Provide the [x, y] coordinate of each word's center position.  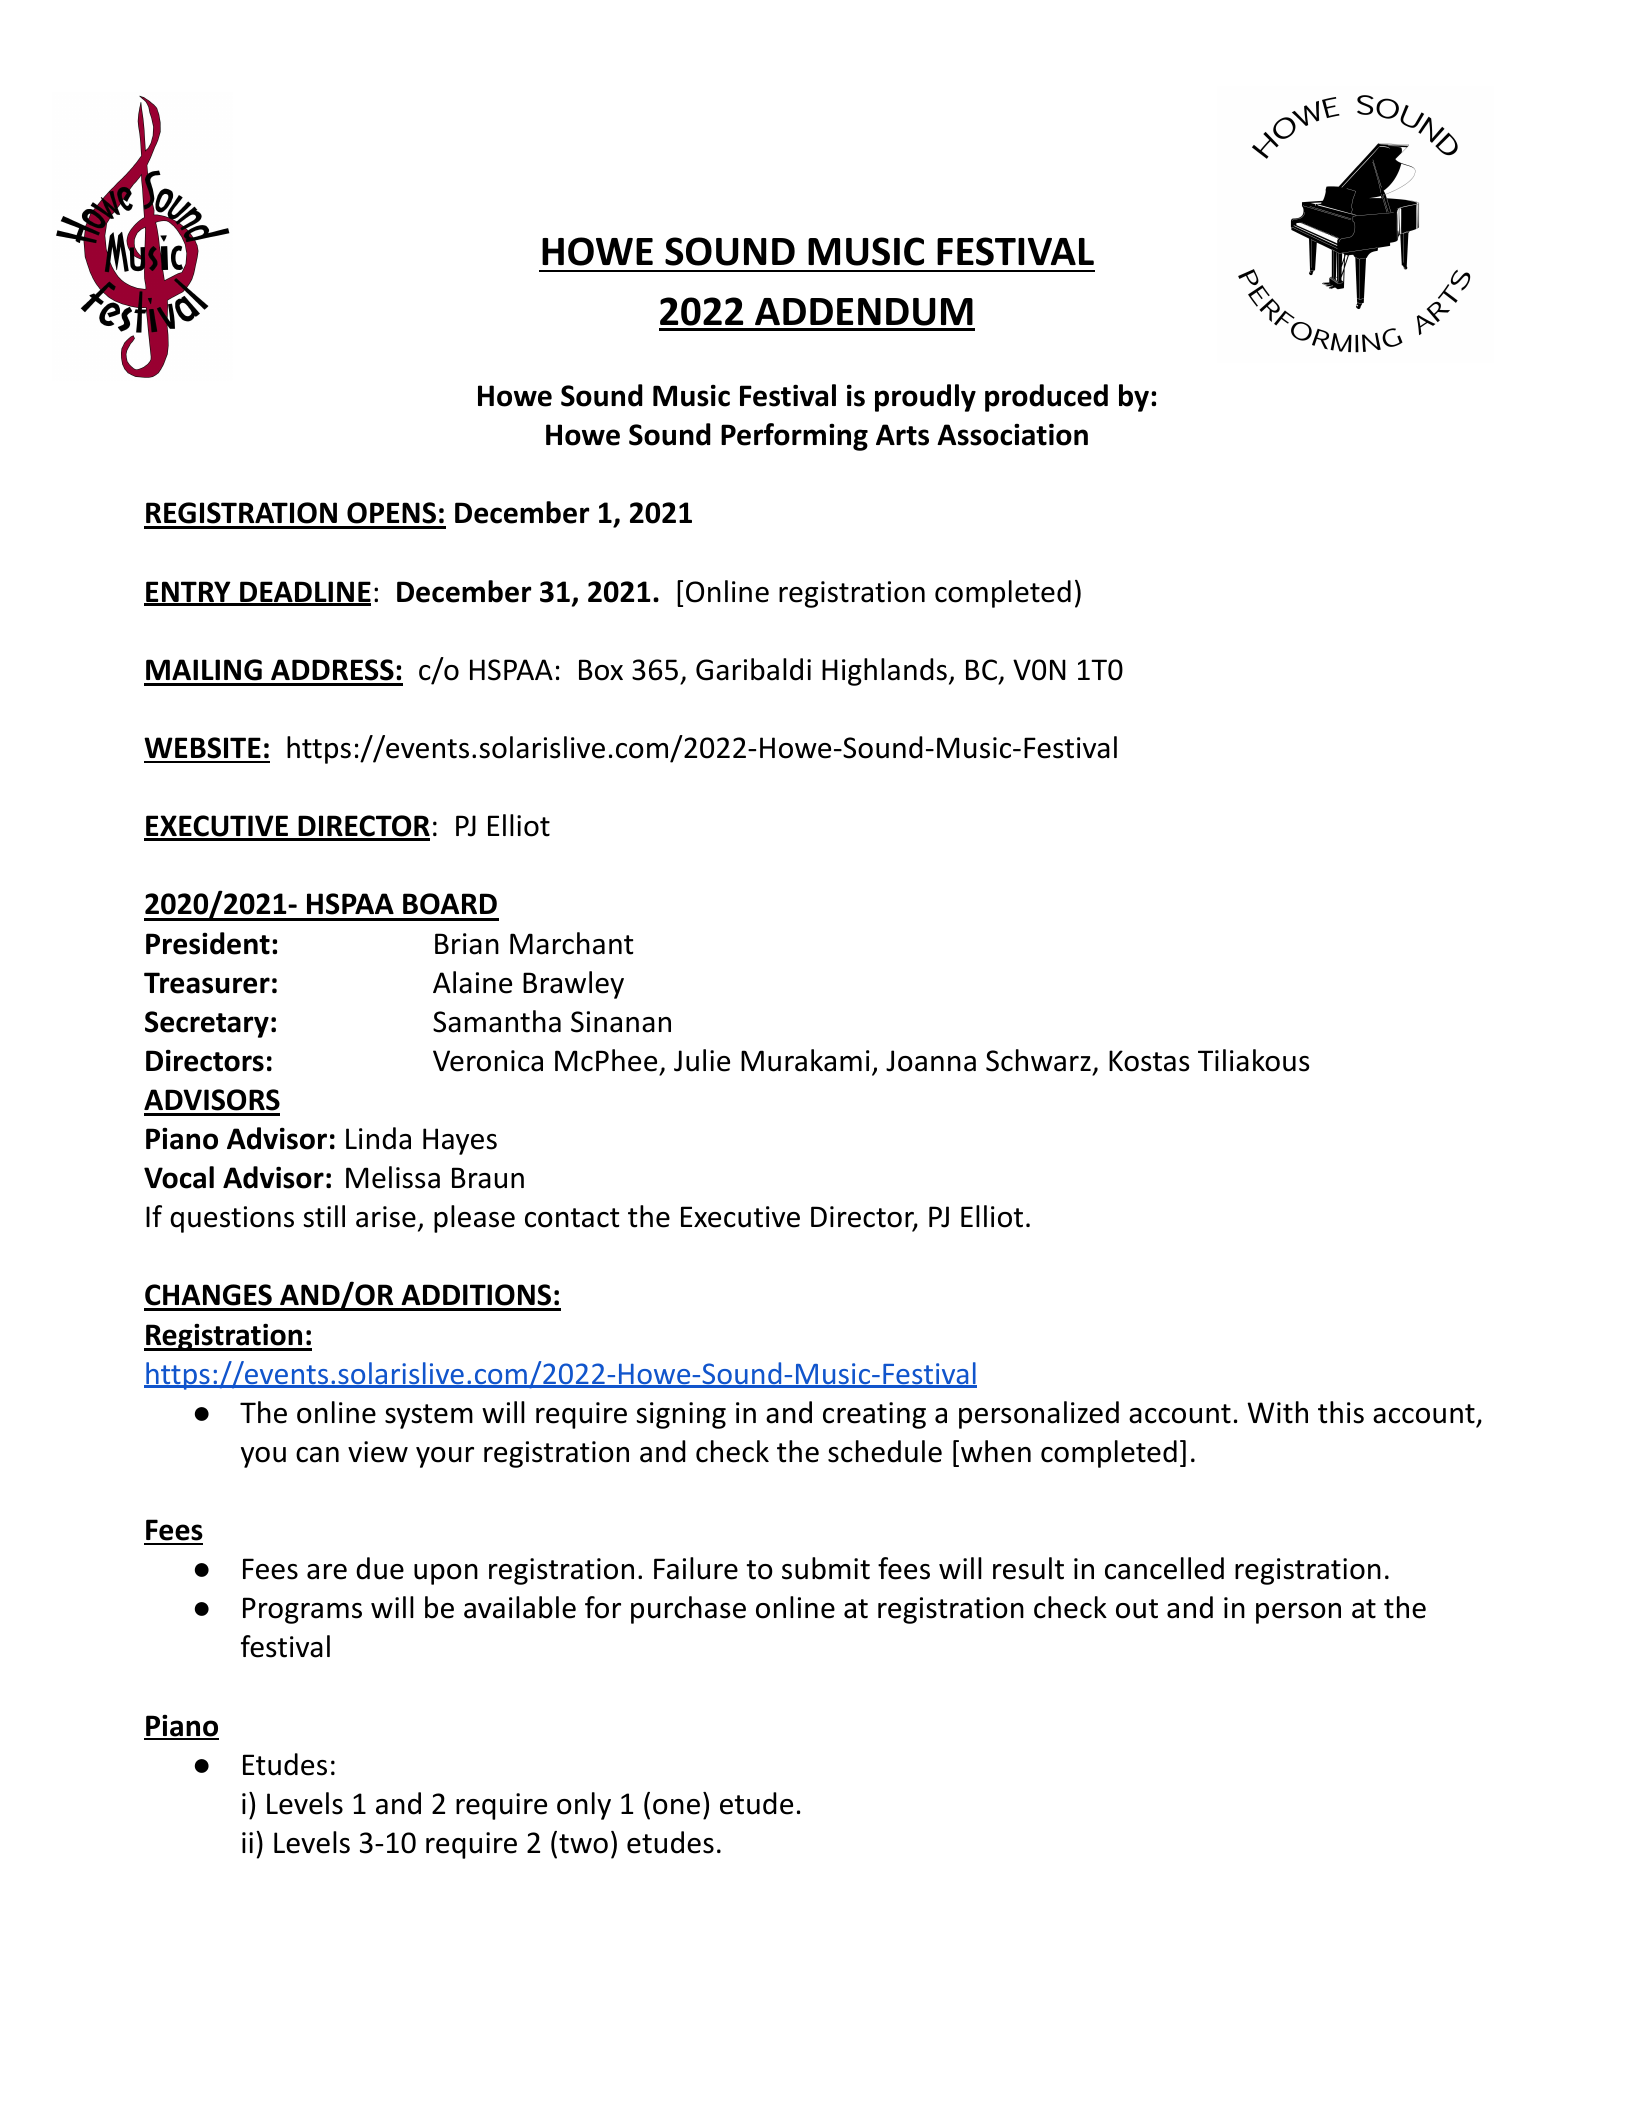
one [676, 1807]
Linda [378, 1138]
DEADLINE [304, 593]
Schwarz [1038, 1060]
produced [1046, 398]
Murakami [805, 1060]
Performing [794, 437]
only [584, 1806]
